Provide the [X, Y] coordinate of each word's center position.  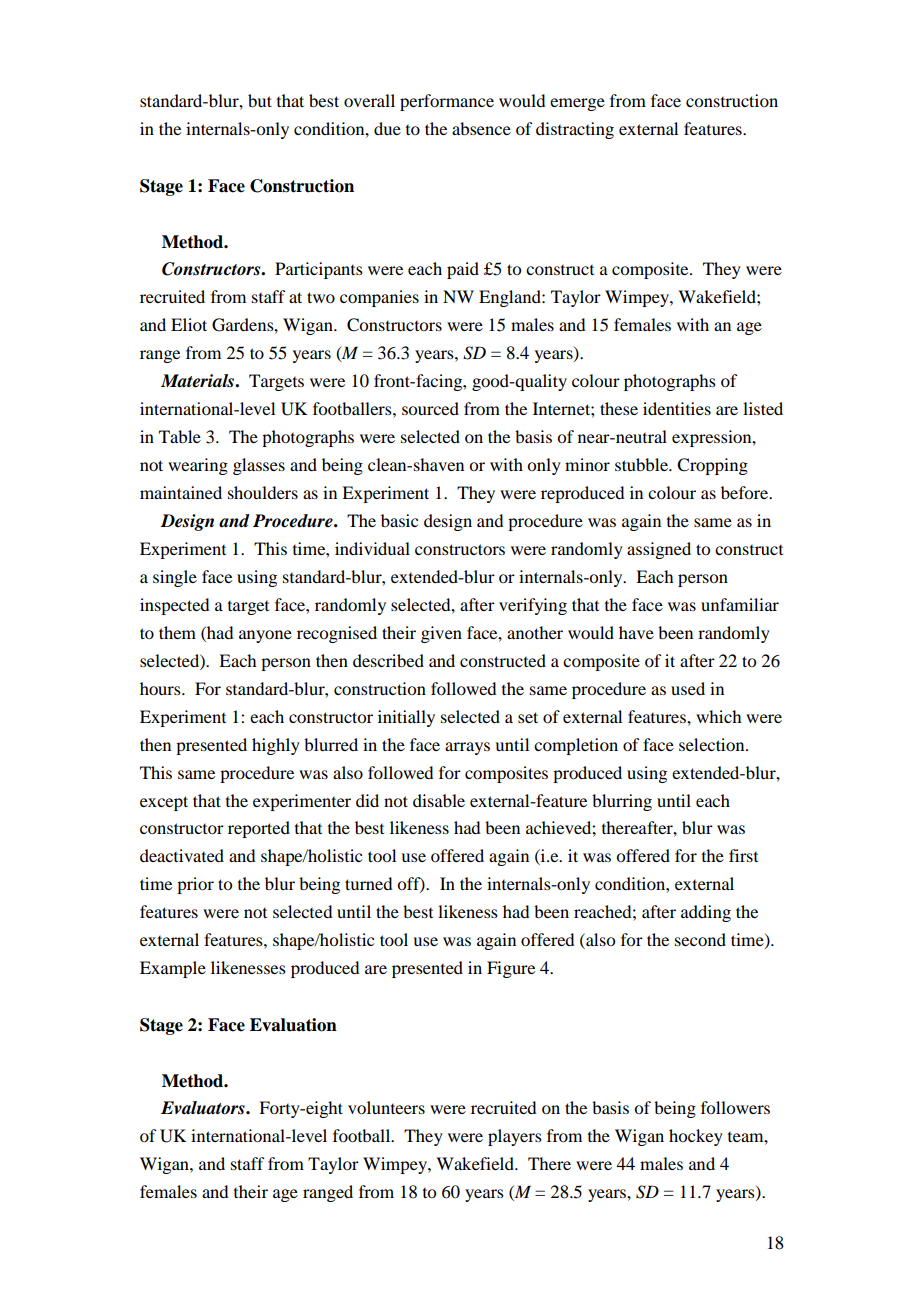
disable [439, 800]
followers [735, 1107]
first [743, 855]
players [515, 1137]
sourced [430, 408]
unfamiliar [740, 604]
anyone [265, 636]
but [260, 100]
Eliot [189, 324]
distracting [575, 130]
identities [677, 408]
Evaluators [204, 1108]
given [441, 634]
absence [481, 128]
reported [259, 829]
